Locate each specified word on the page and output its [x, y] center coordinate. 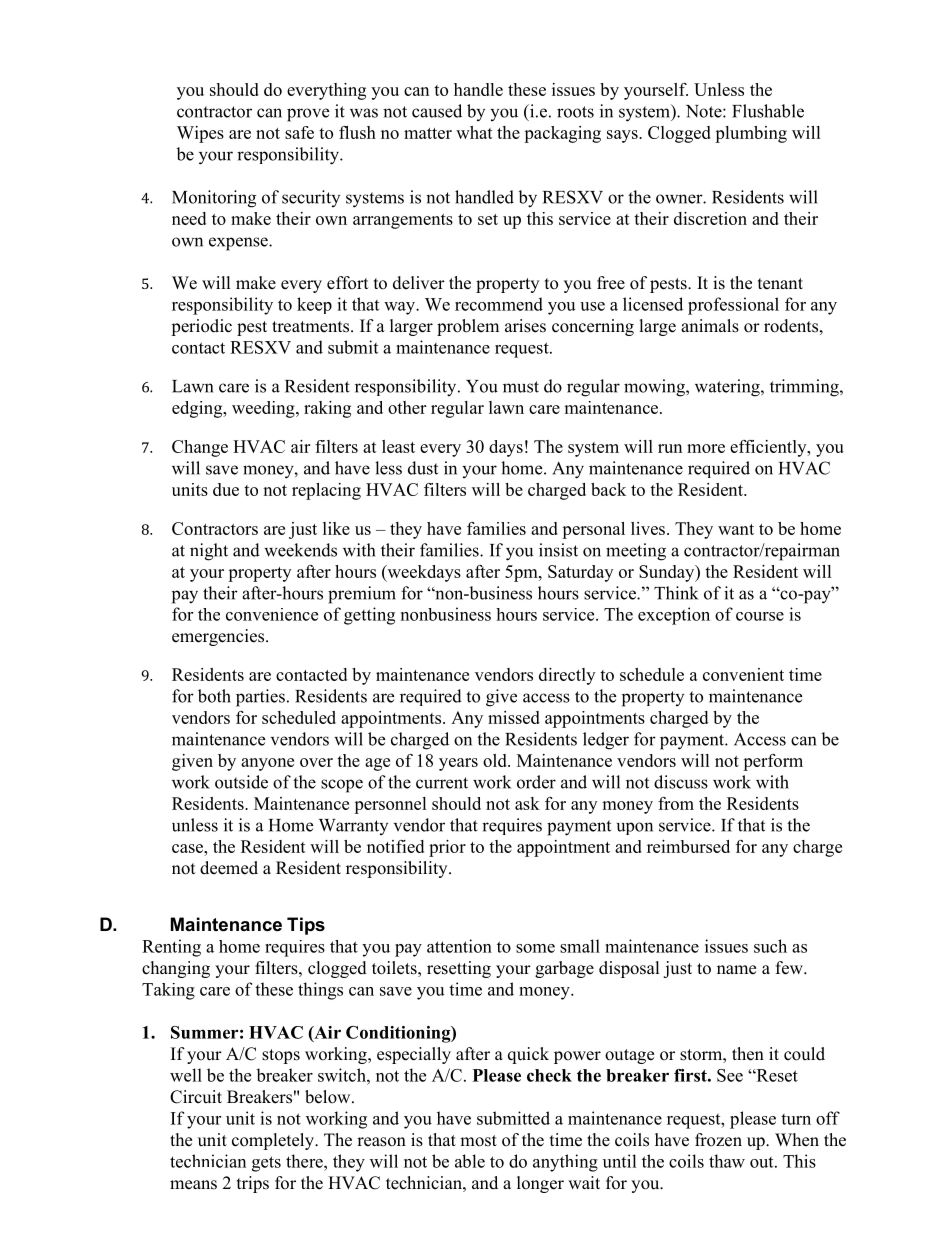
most [478, 1141]
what [474, 132]
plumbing [751, 134]
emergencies [218, 637]
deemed [229, 868]
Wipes [200, 134]
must [521, 387]
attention [459, 946]
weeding [264, 409]
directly [567, 676]
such [770, 946]
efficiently [769, 448]
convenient [743, 674]
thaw [727, 1161]
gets [266, 1164]
